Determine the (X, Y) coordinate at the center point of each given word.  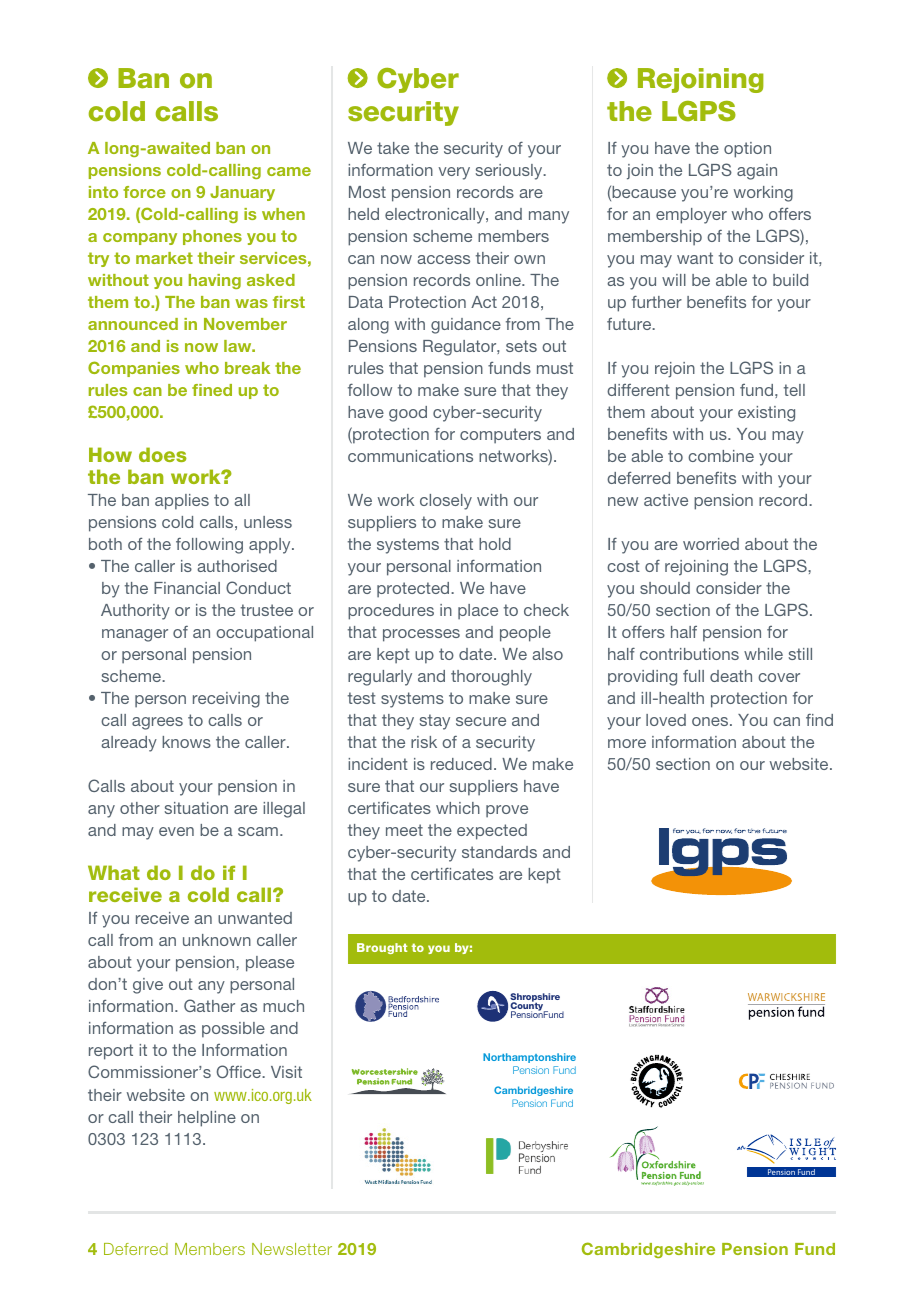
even (176, 831)
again (757, 172)
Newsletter (292, 1249)
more (627, 743)
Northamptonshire (529, 1058)
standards (499, 852)
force (144, 192)
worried (711, 544)
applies (182, 502)
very (454, 173)
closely (446, 502)
